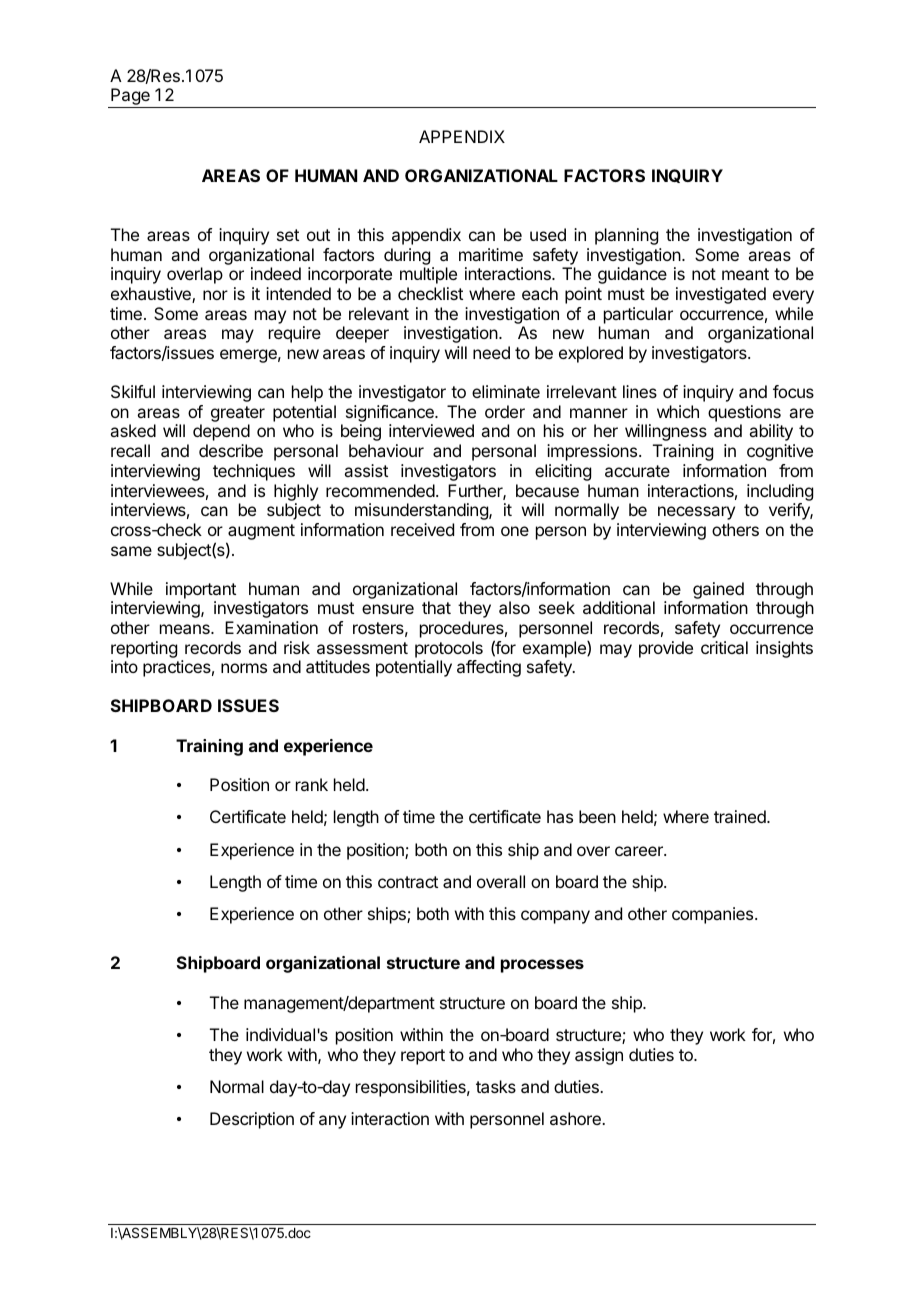 The image size is (924, 1308). Describe the element at coordinates (741, 816) in the image. I see `trained` at that location.
